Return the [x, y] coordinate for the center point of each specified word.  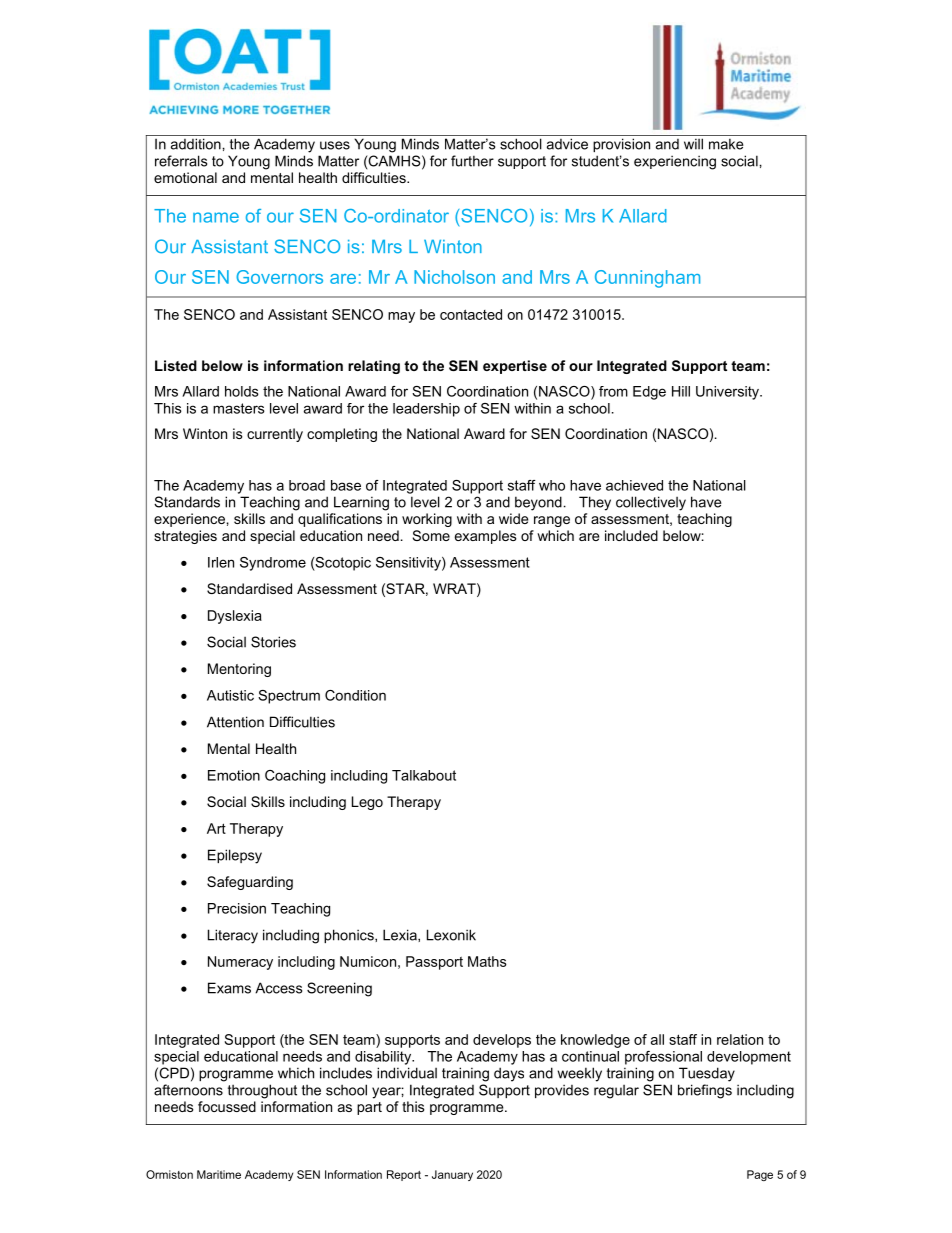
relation [740, 1039]
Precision [237, 908]
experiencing [675, 162]
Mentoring [239, 670]
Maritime [219, 1174]
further [472, 161]
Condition [355, 695]
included [631, 535]
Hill [681, 391]
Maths [487, 961]
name [216, 217]
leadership [426, 410]
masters [239, 408]
